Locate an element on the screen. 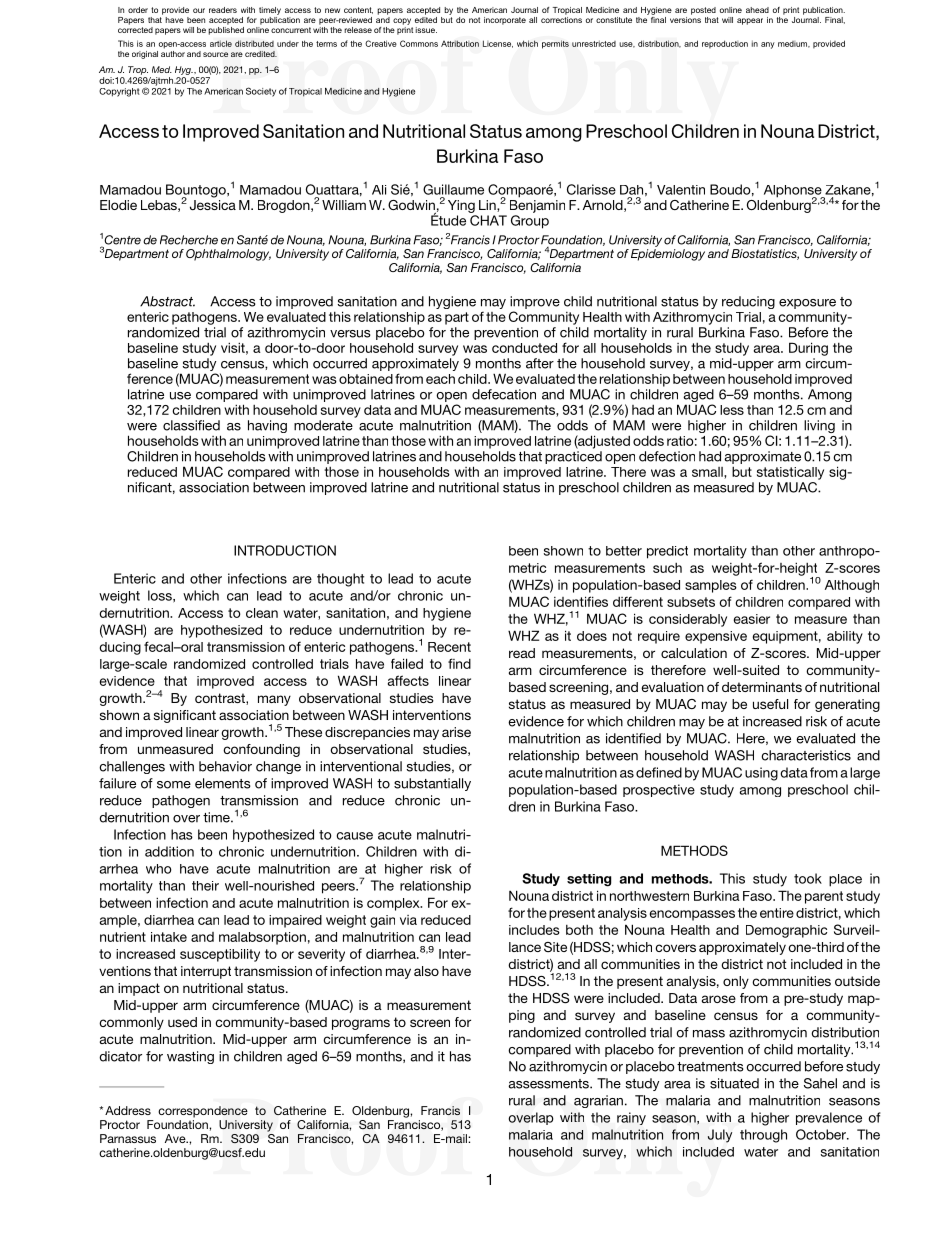  easier is located at coordinates (752, 619).
